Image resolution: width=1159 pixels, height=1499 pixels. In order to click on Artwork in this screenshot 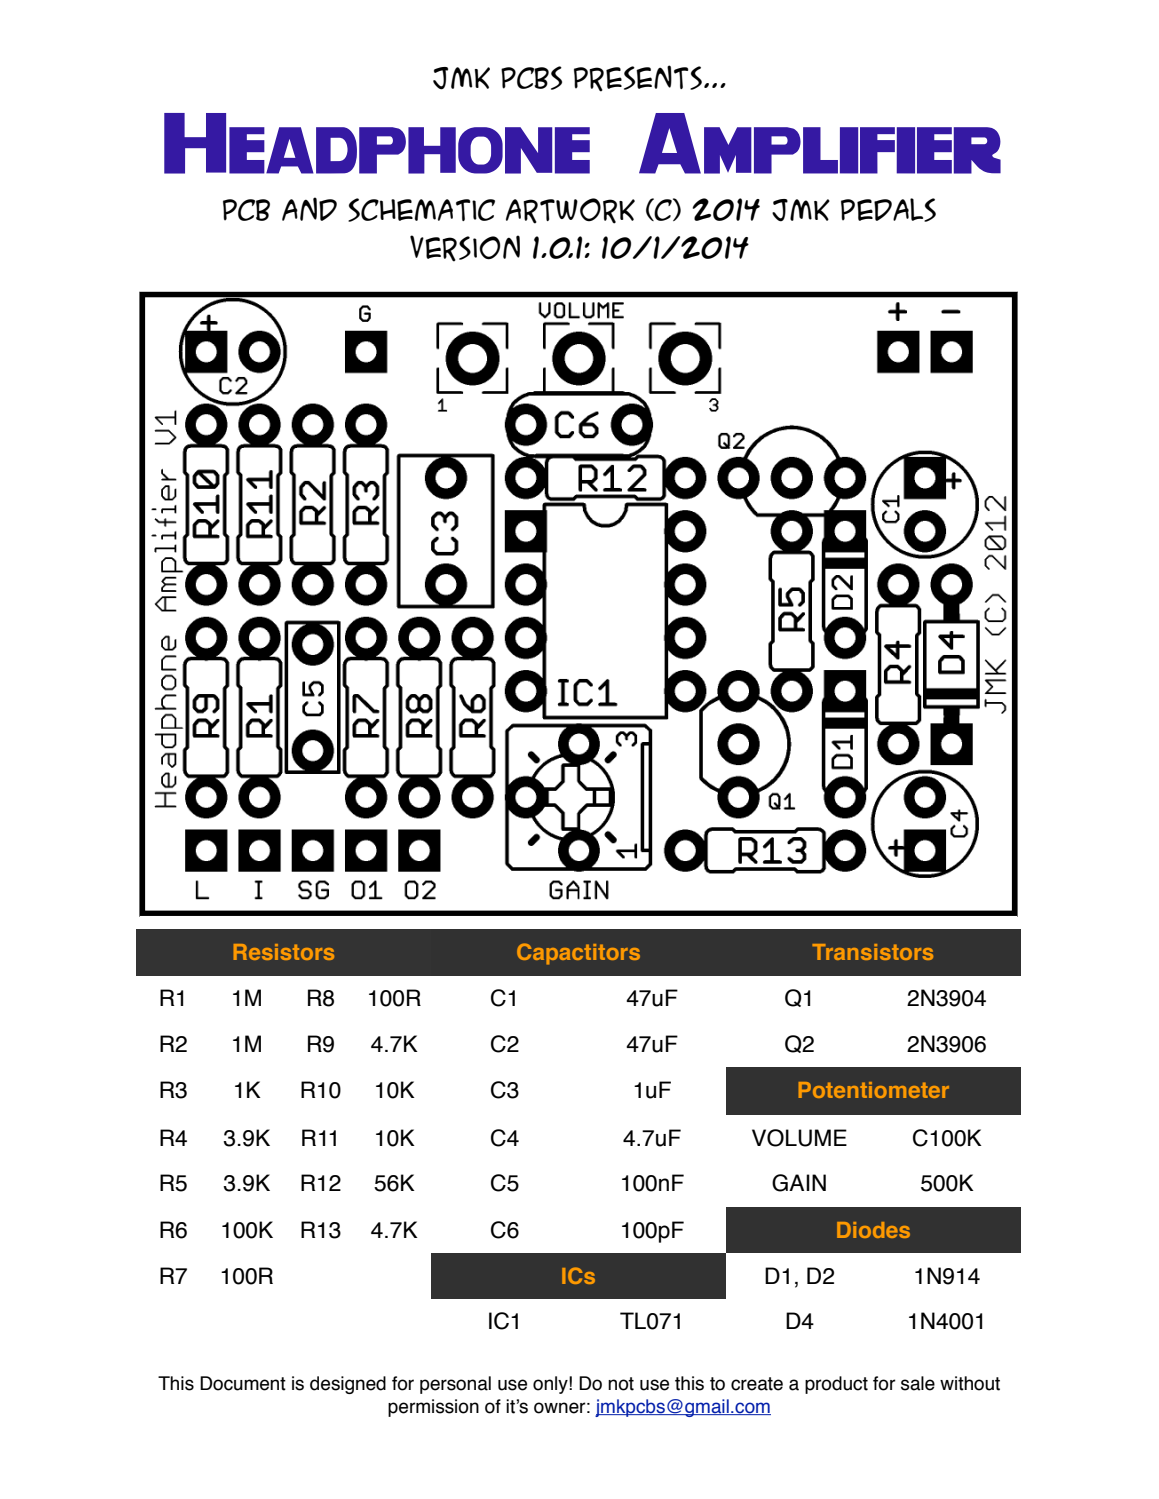, I will do `click(570, 211)`.
